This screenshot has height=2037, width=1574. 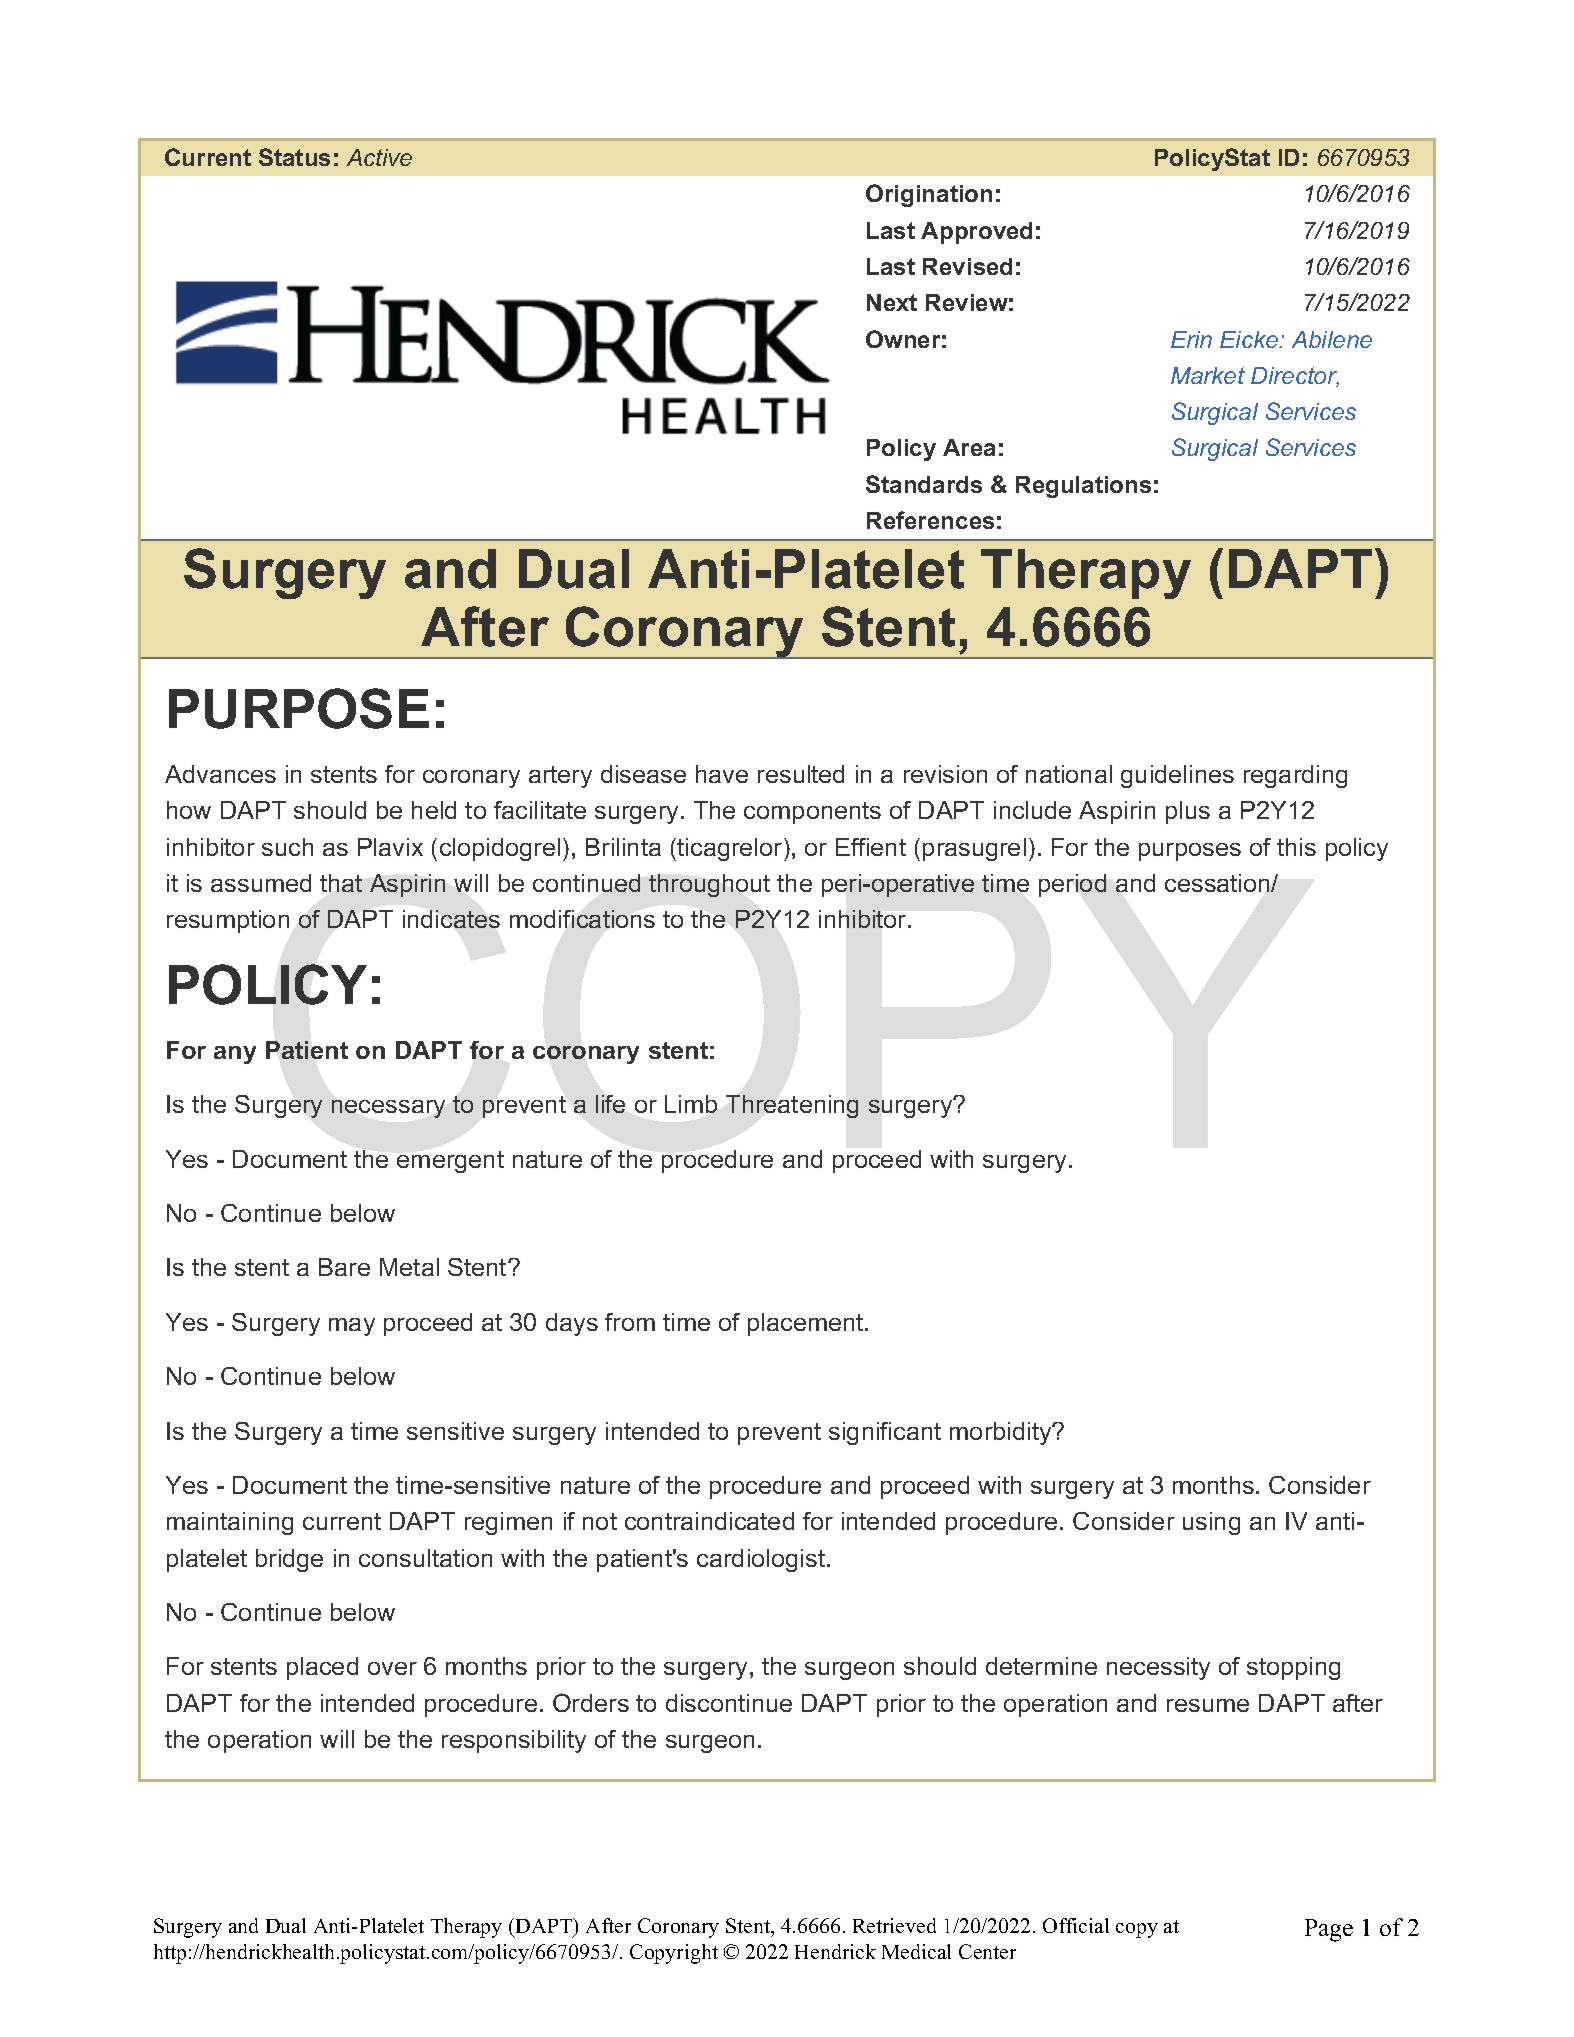 I want to click on using, so click(x=1211, y=1523).
